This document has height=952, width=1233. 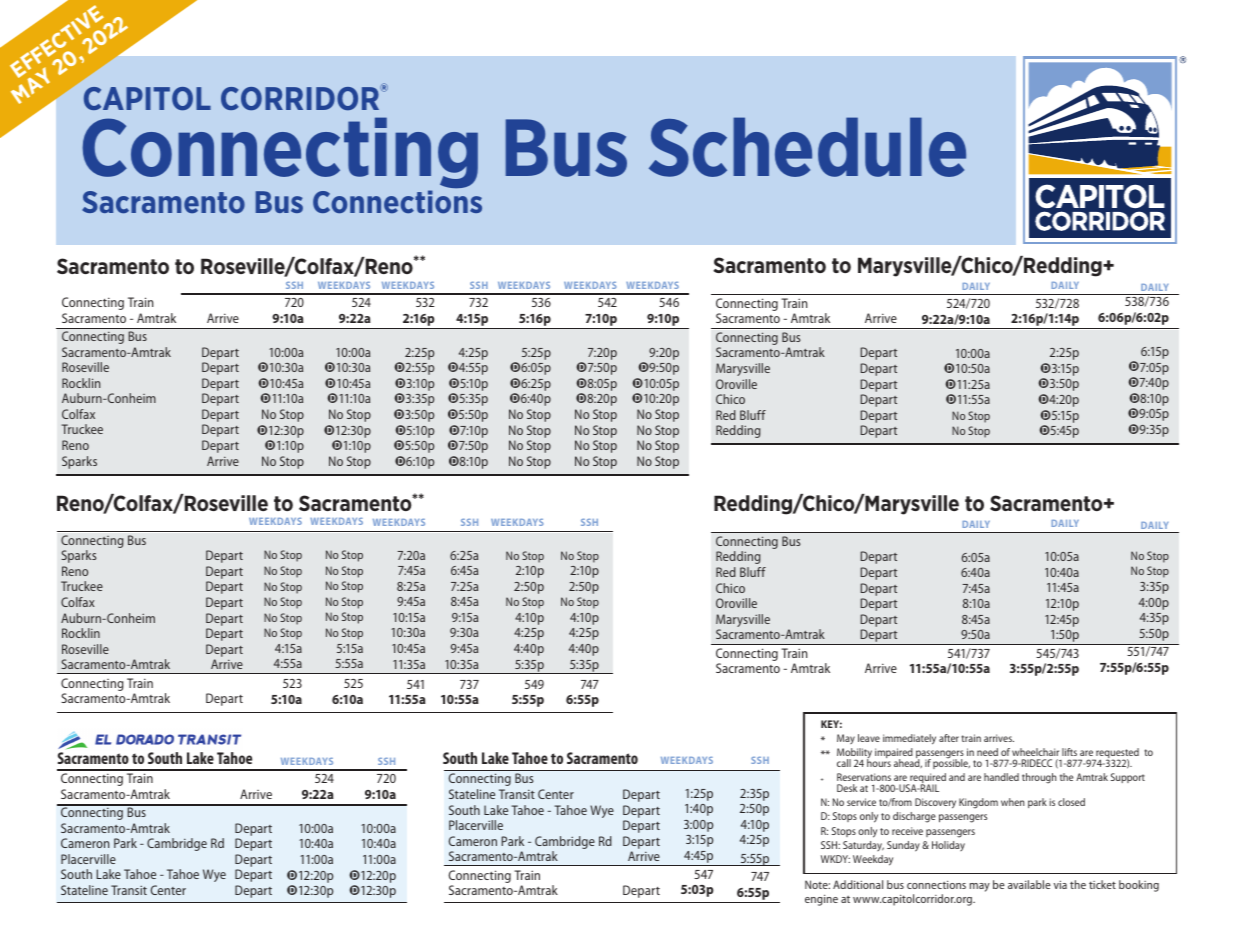 What do you see at coordinates (1035, 752) in the document?
I see `wheelchair` at bounding box center [1035, 752].
